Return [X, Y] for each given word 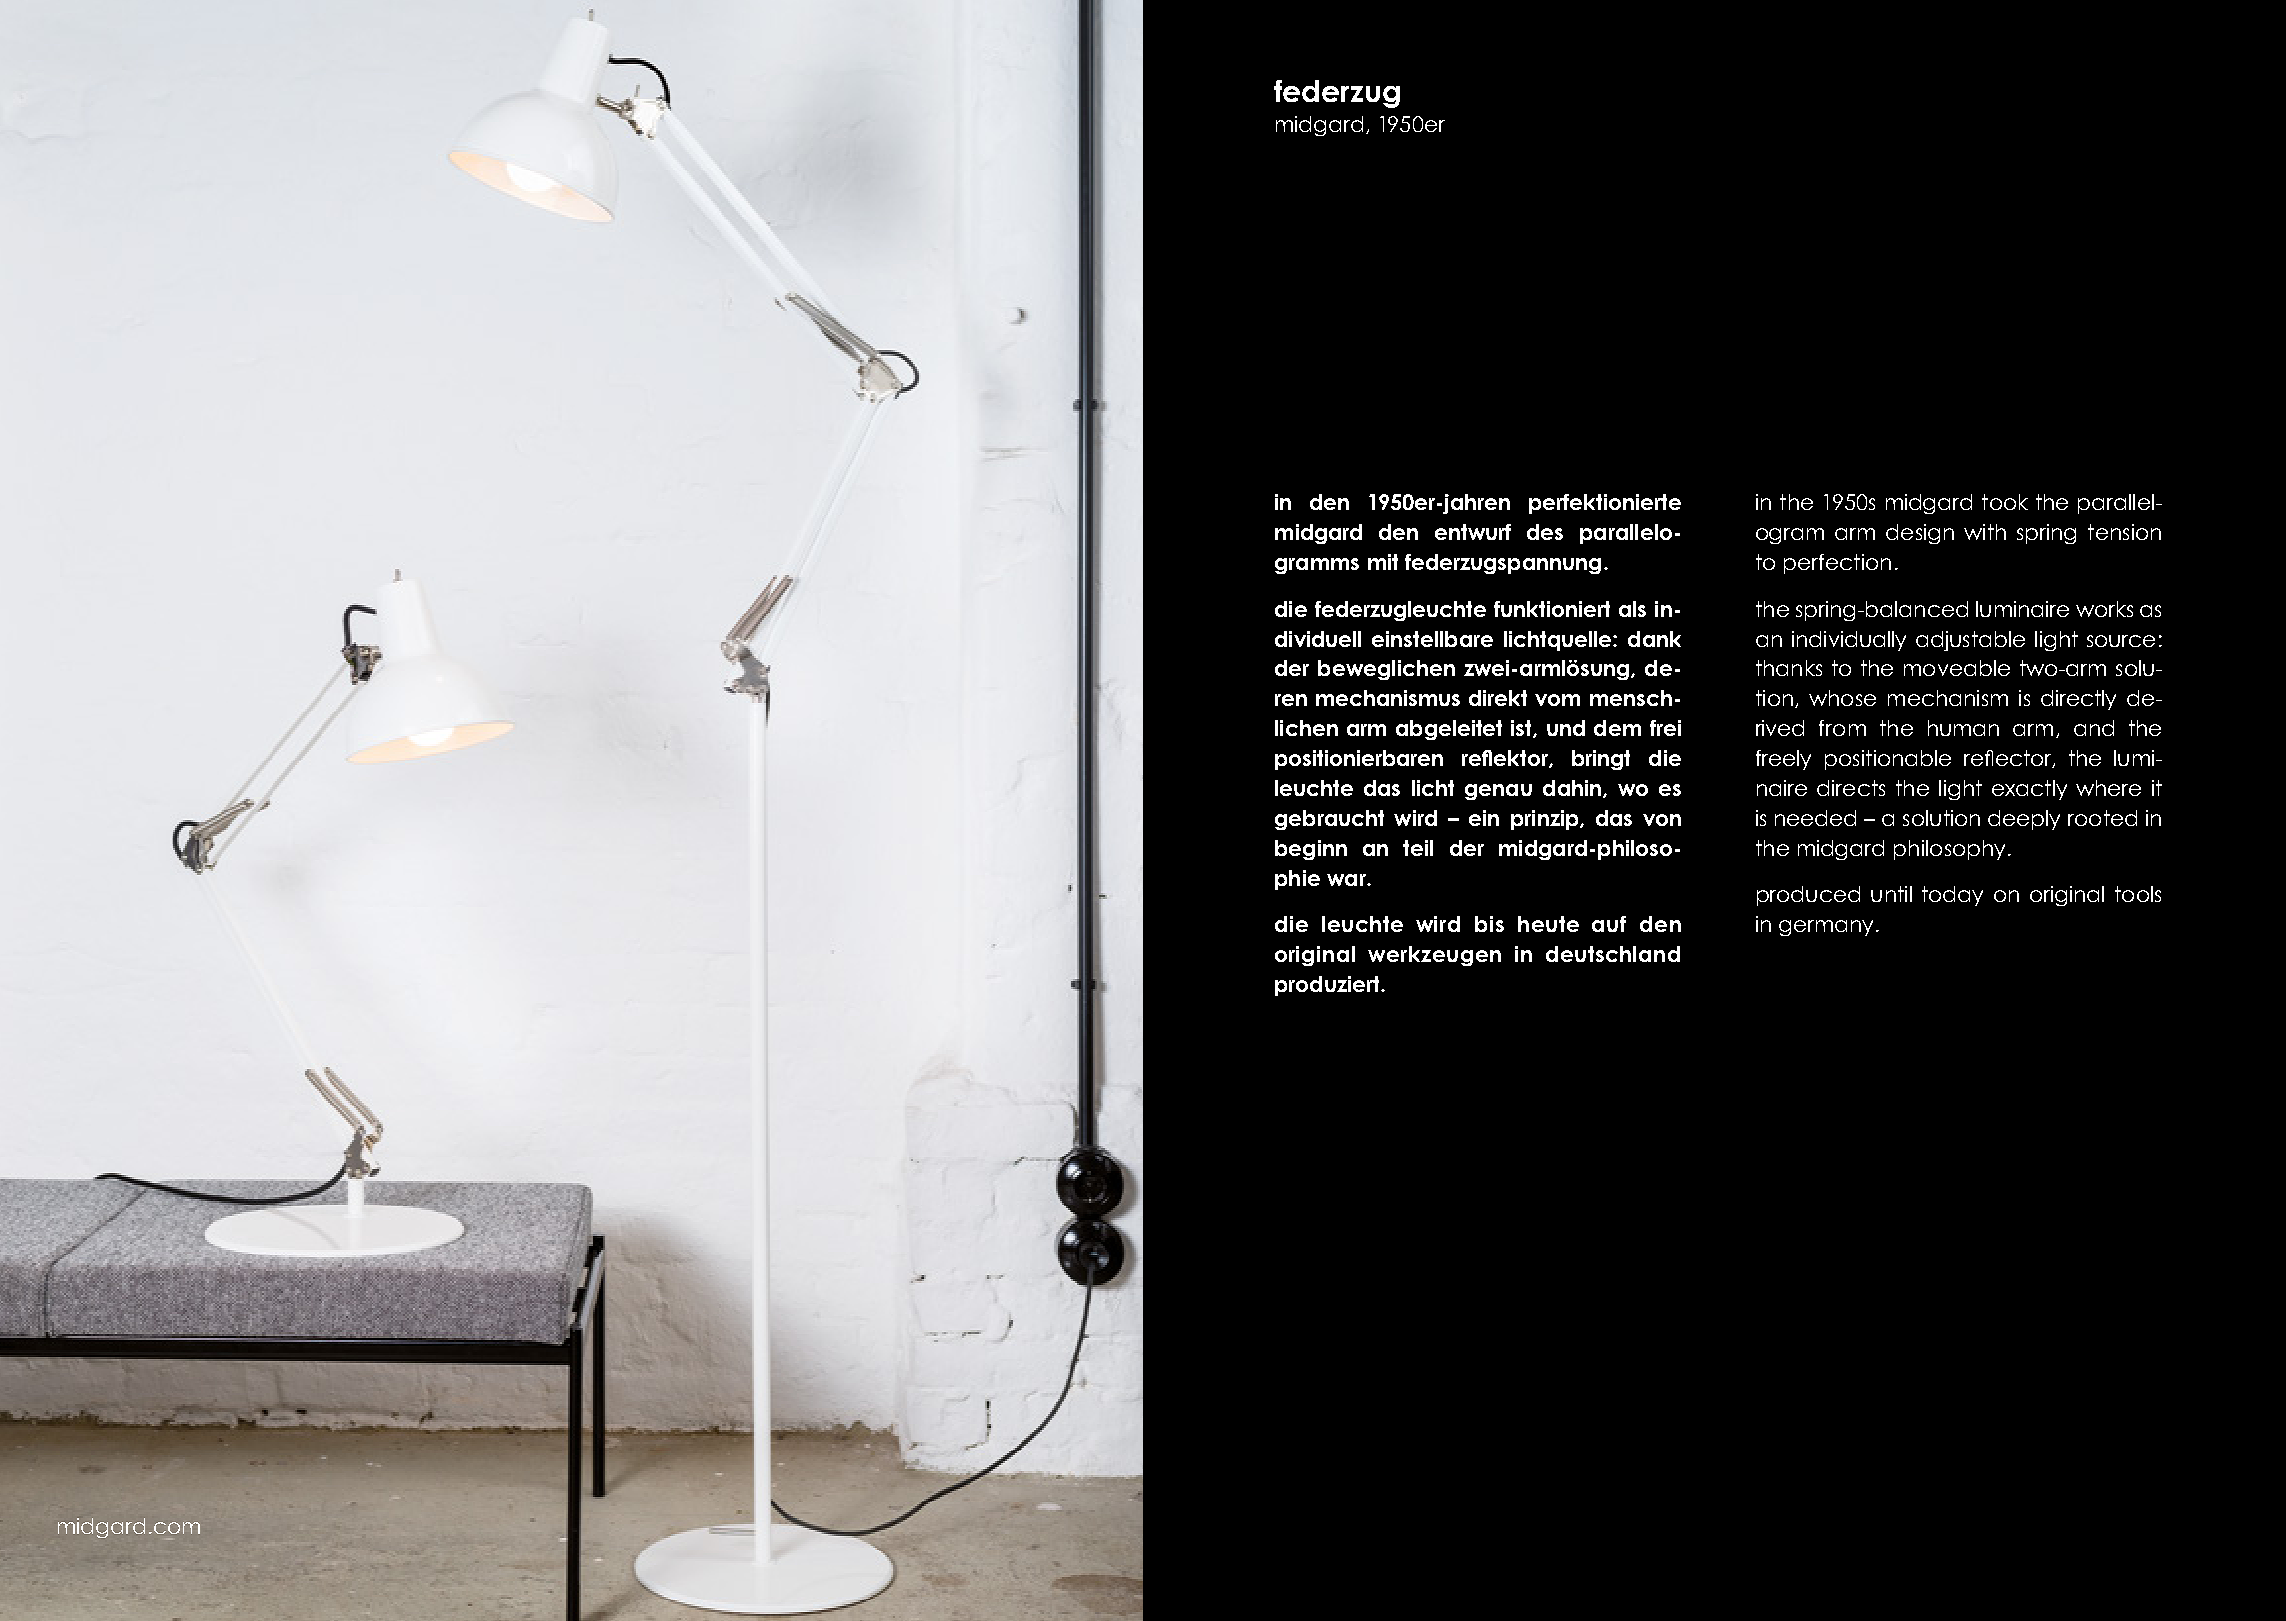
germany [1826, 928]
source [2121, 641]
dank [1654, 639]
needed [1815, 818]
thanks [1789, 668]
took [2005, 502]
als [1632, 609]
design [1920, 534]
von [1662, 820]
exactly [2029, 790]
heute [1548, 924]
